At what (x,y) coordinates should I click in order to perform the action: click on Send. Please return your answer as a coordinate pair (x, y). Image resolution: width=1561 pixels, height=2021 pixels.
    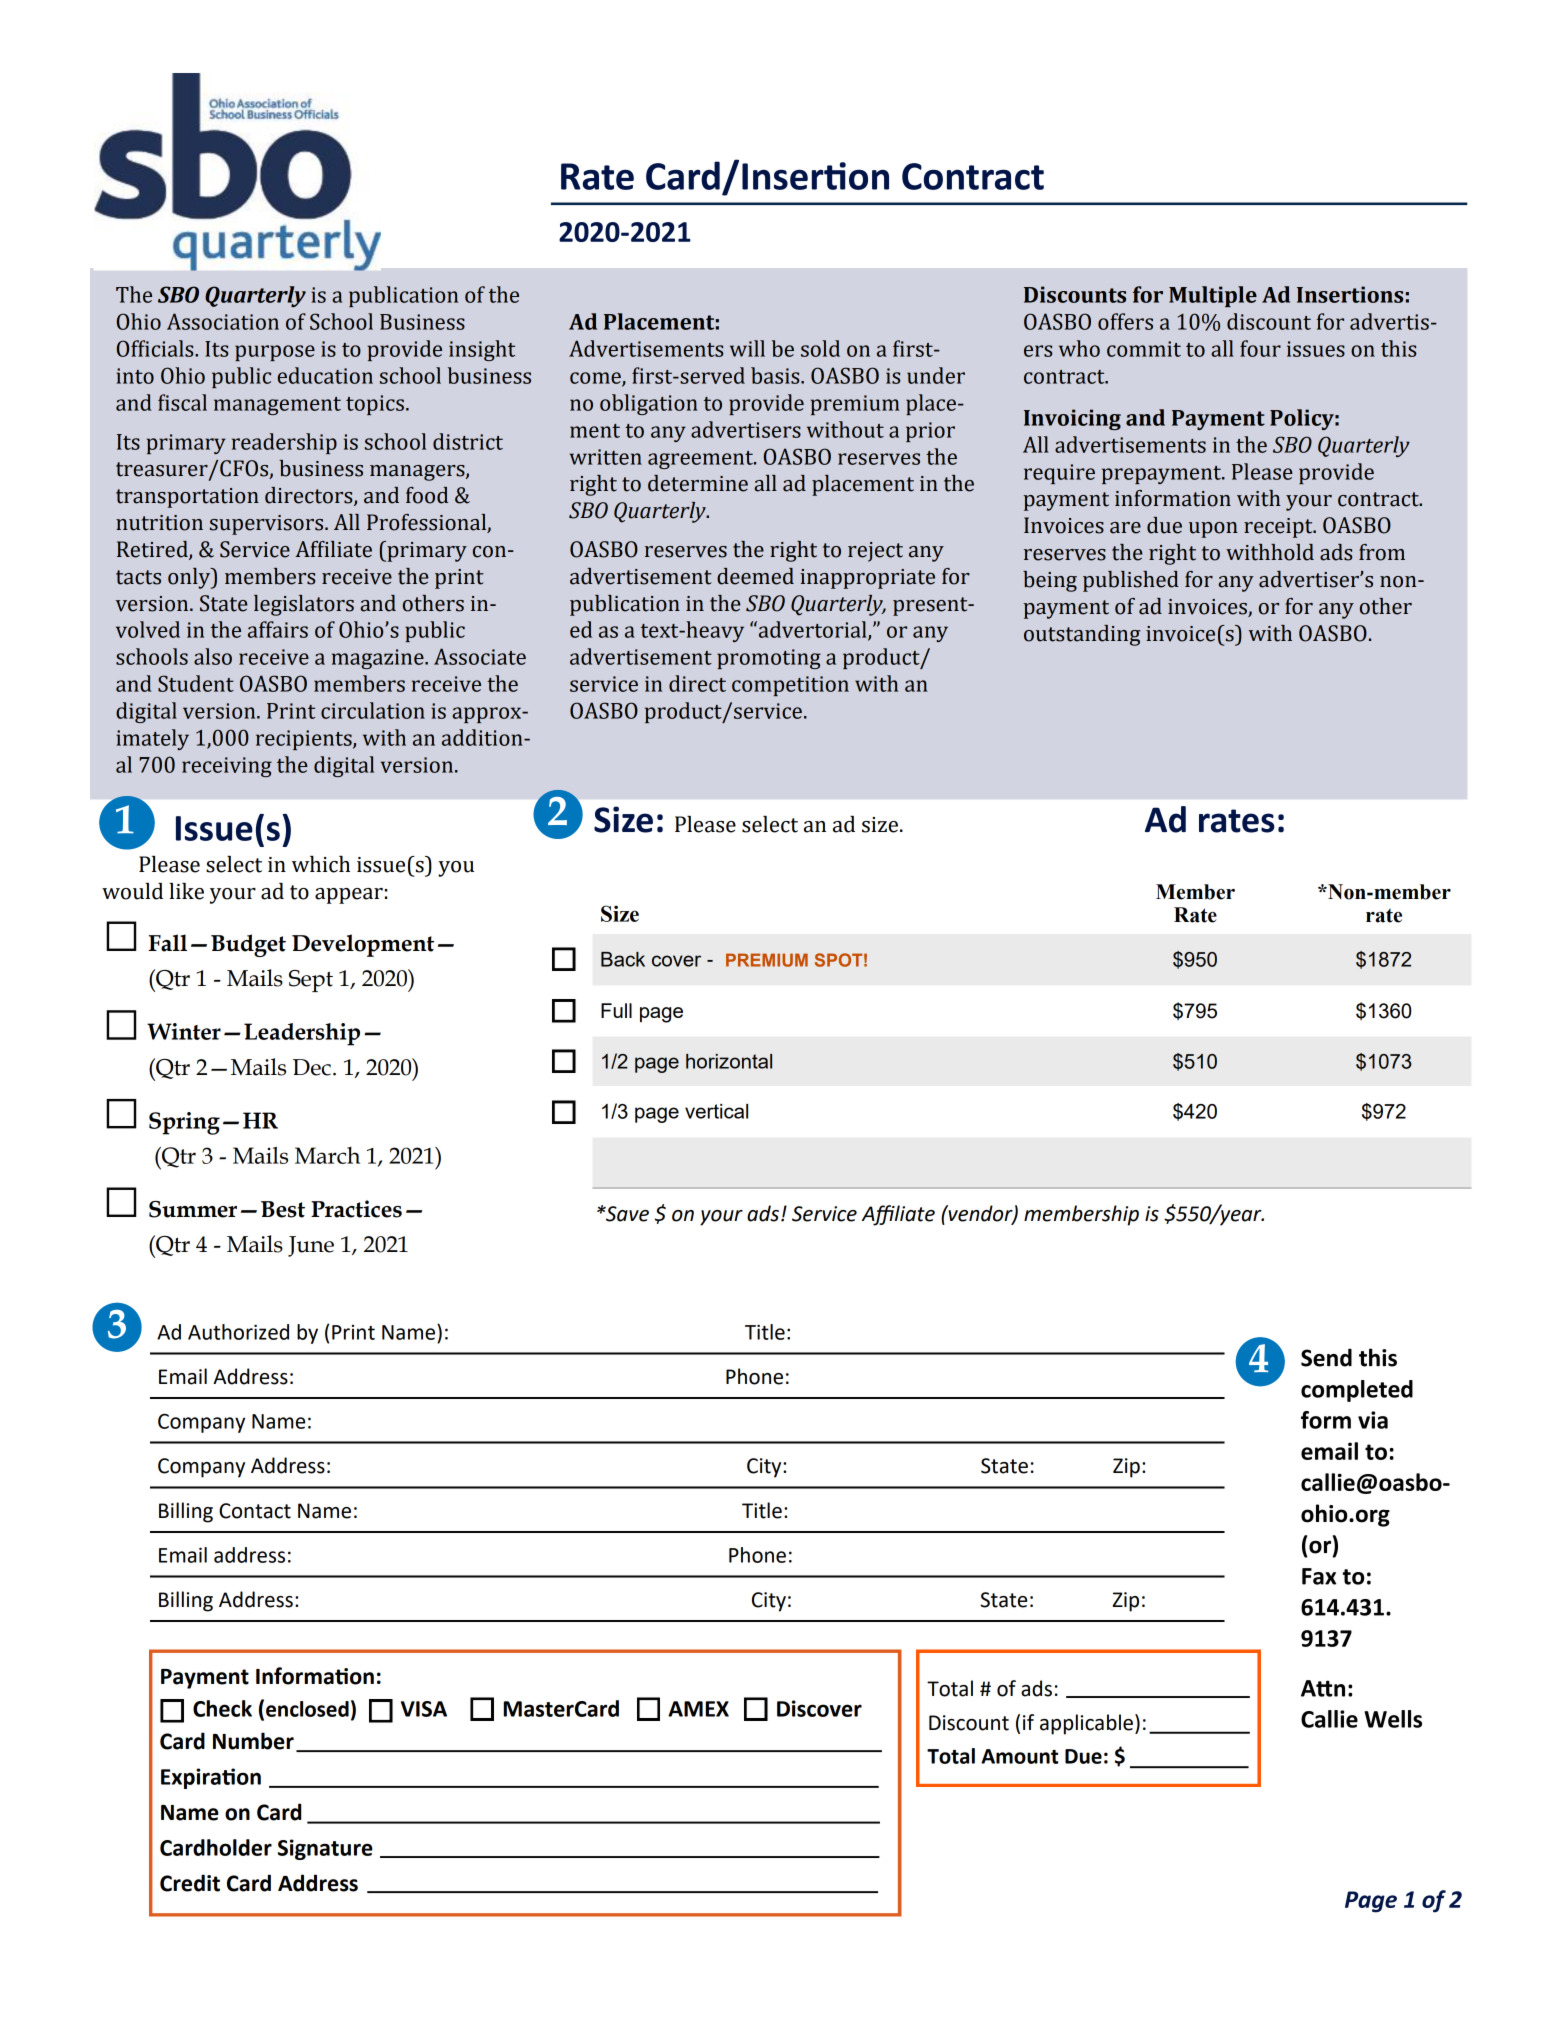
    Looking at the image, I should click on (1326, 1357).
